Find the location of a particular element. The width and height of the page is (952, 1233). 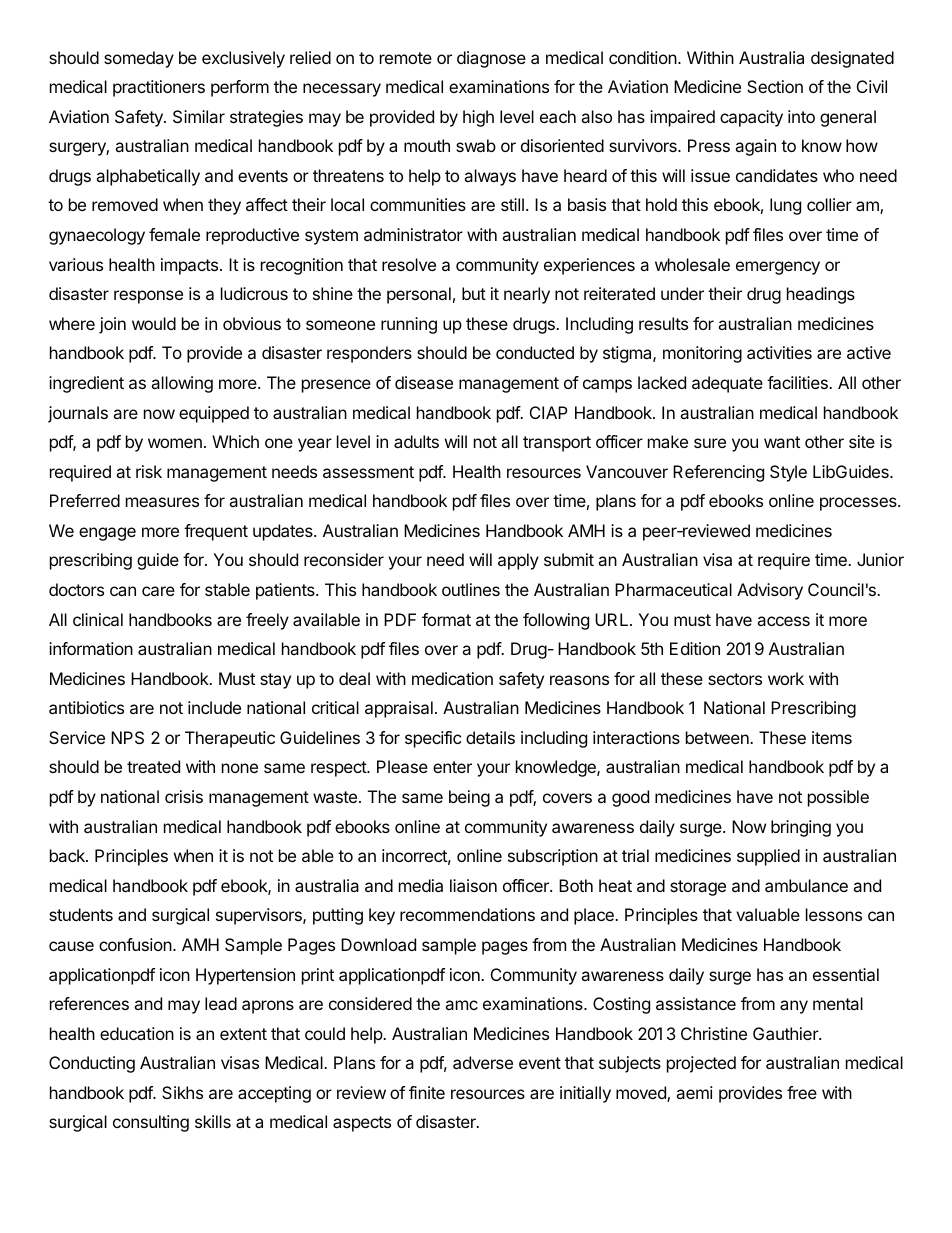

Section is located at coordinates (775, 86).
